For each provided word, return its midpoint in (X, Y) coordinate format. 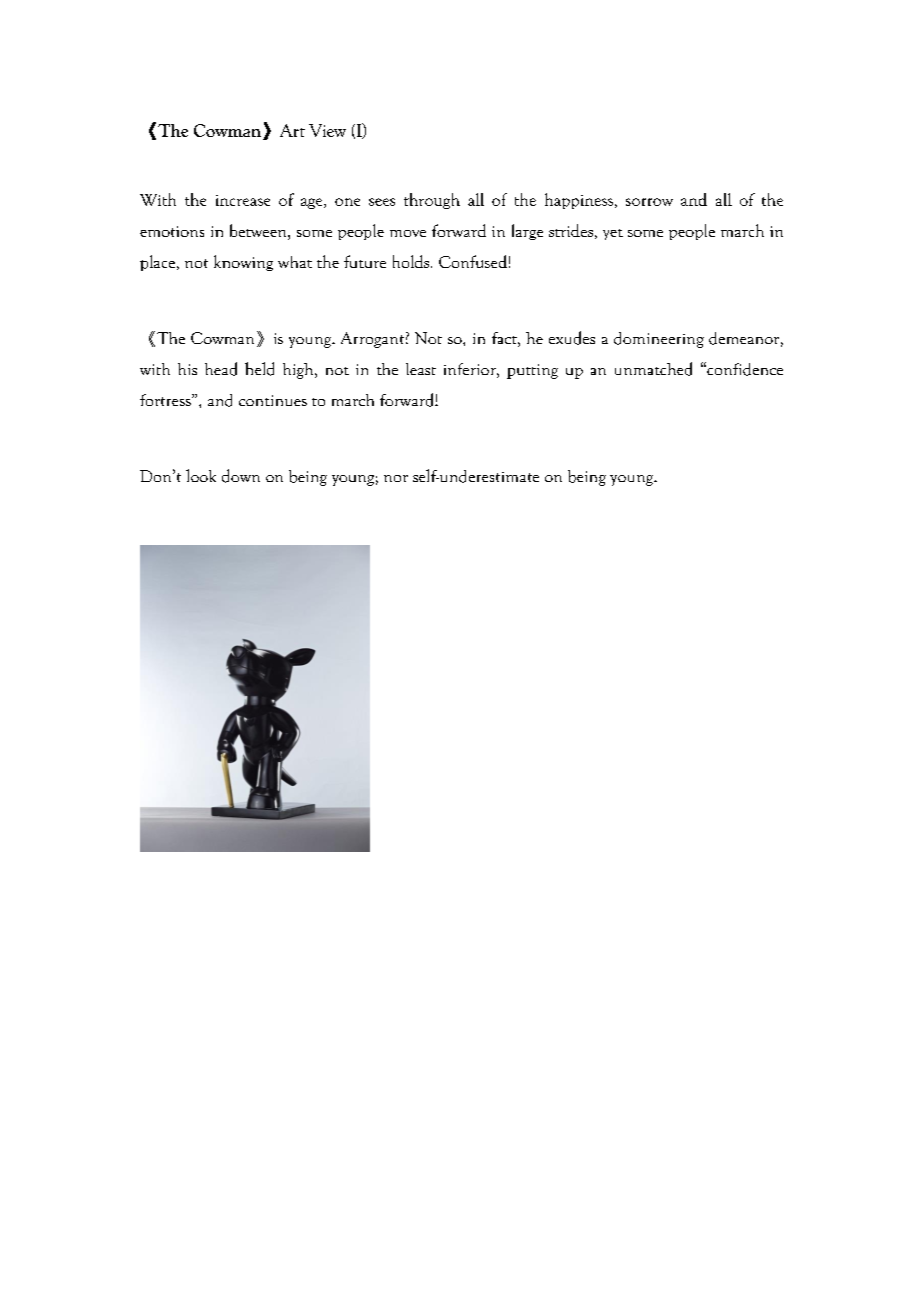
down (241, 476)
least (421, 369)
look (201, 475)
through (432, 201)
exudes (572, 338)
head (221, 369)
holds (411, 261)
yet (613, 234)
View (327, 130)
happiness (579, 201)
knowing (243, 263)
